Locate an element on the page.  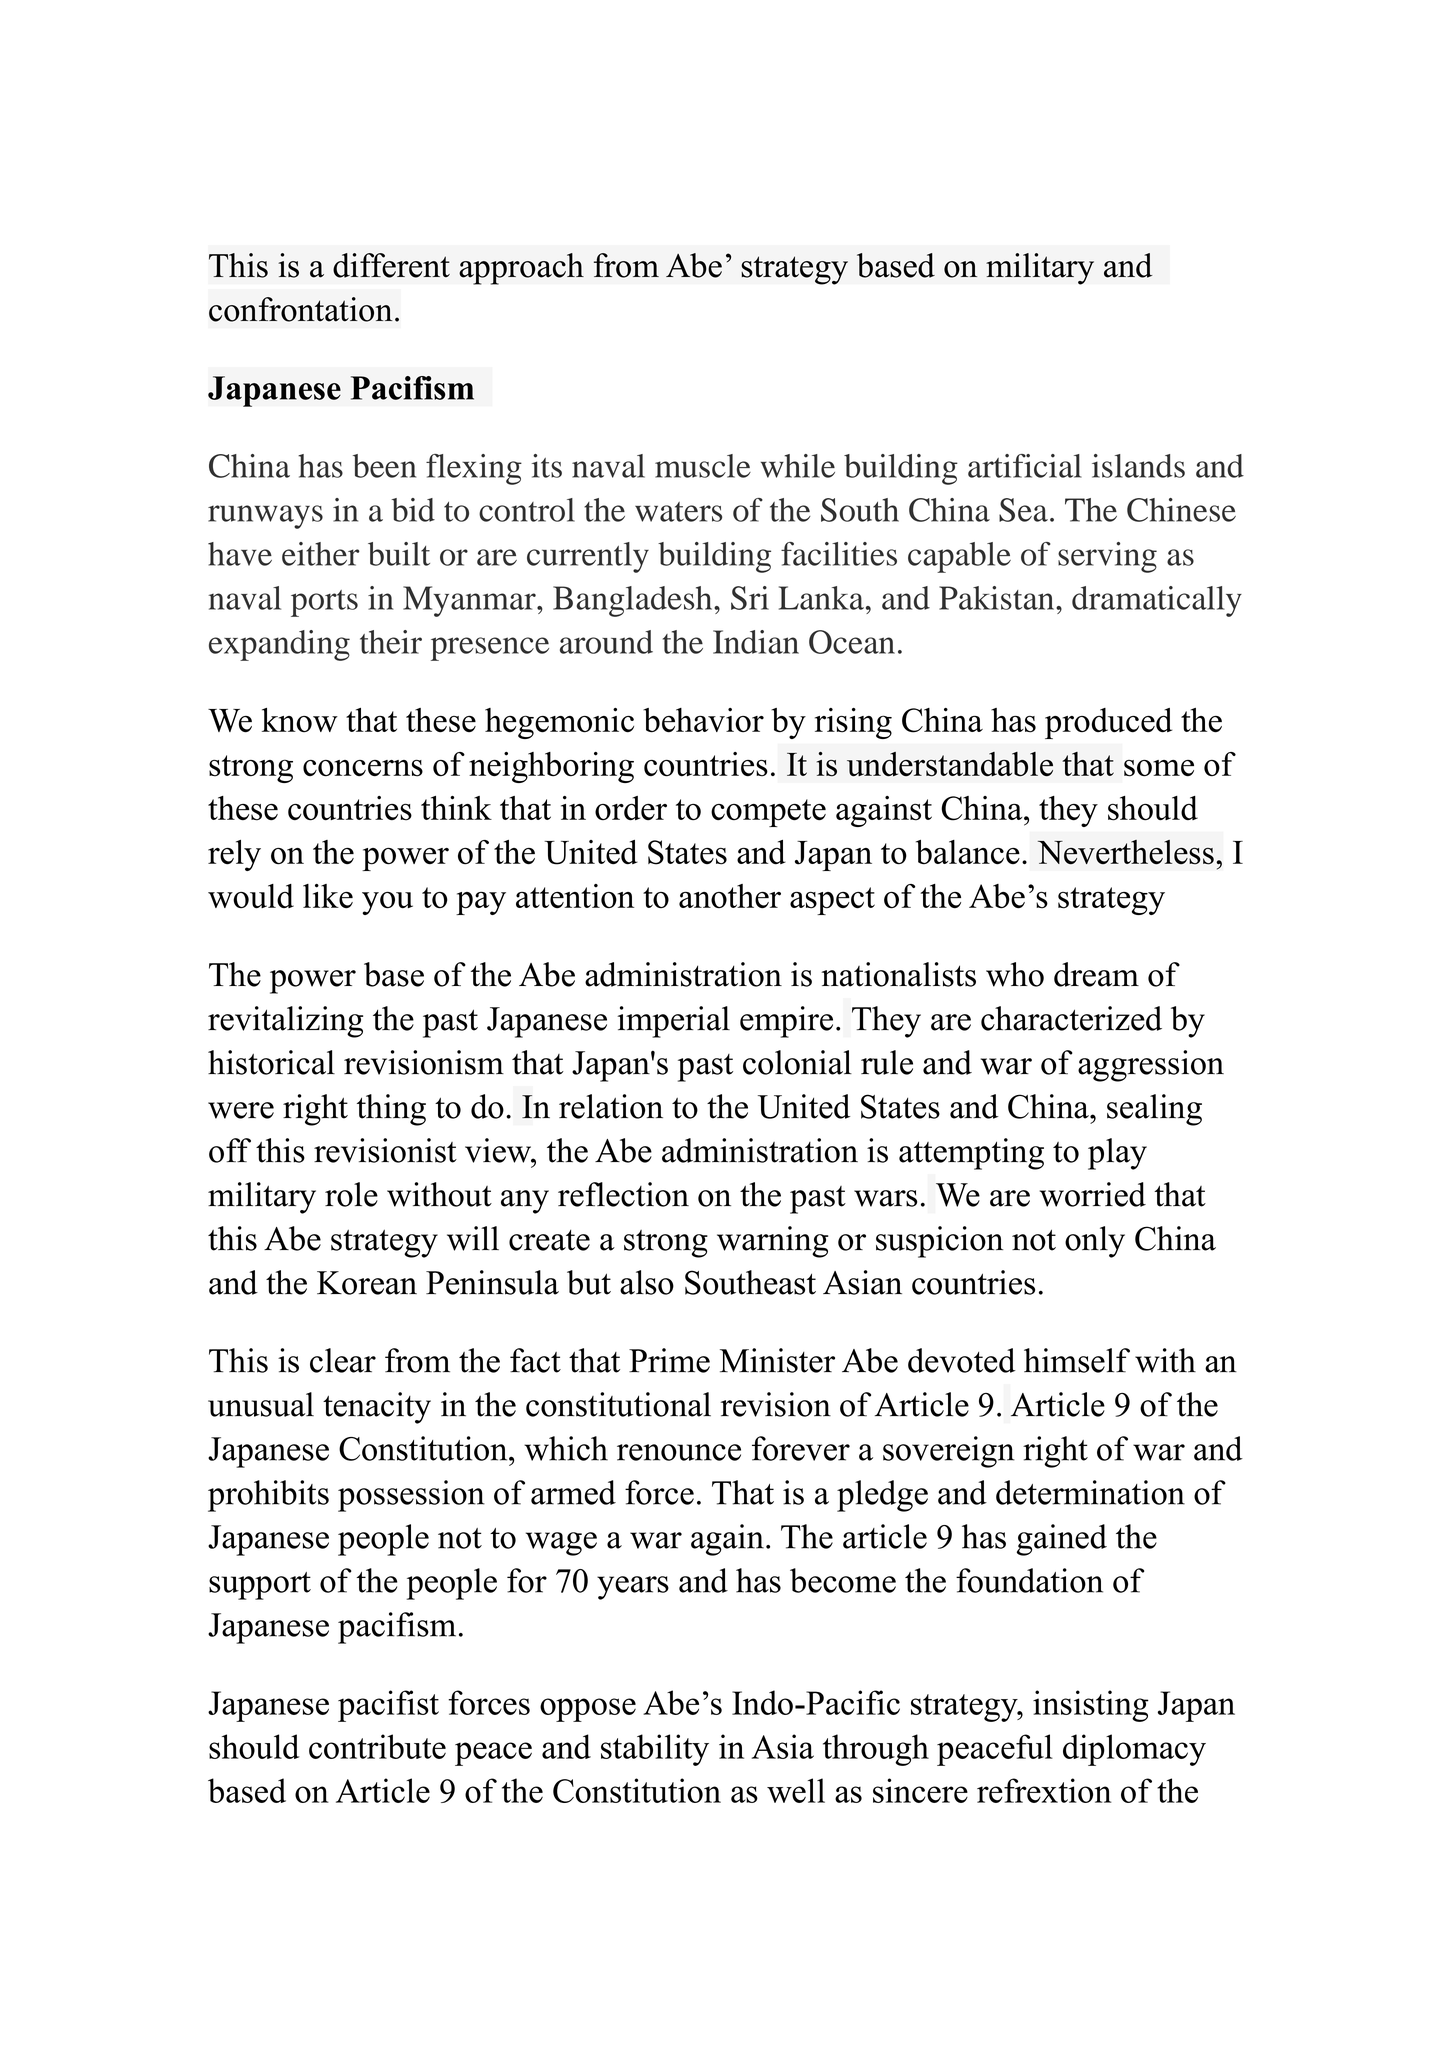
produced is located at coordinates (1108, 723).
